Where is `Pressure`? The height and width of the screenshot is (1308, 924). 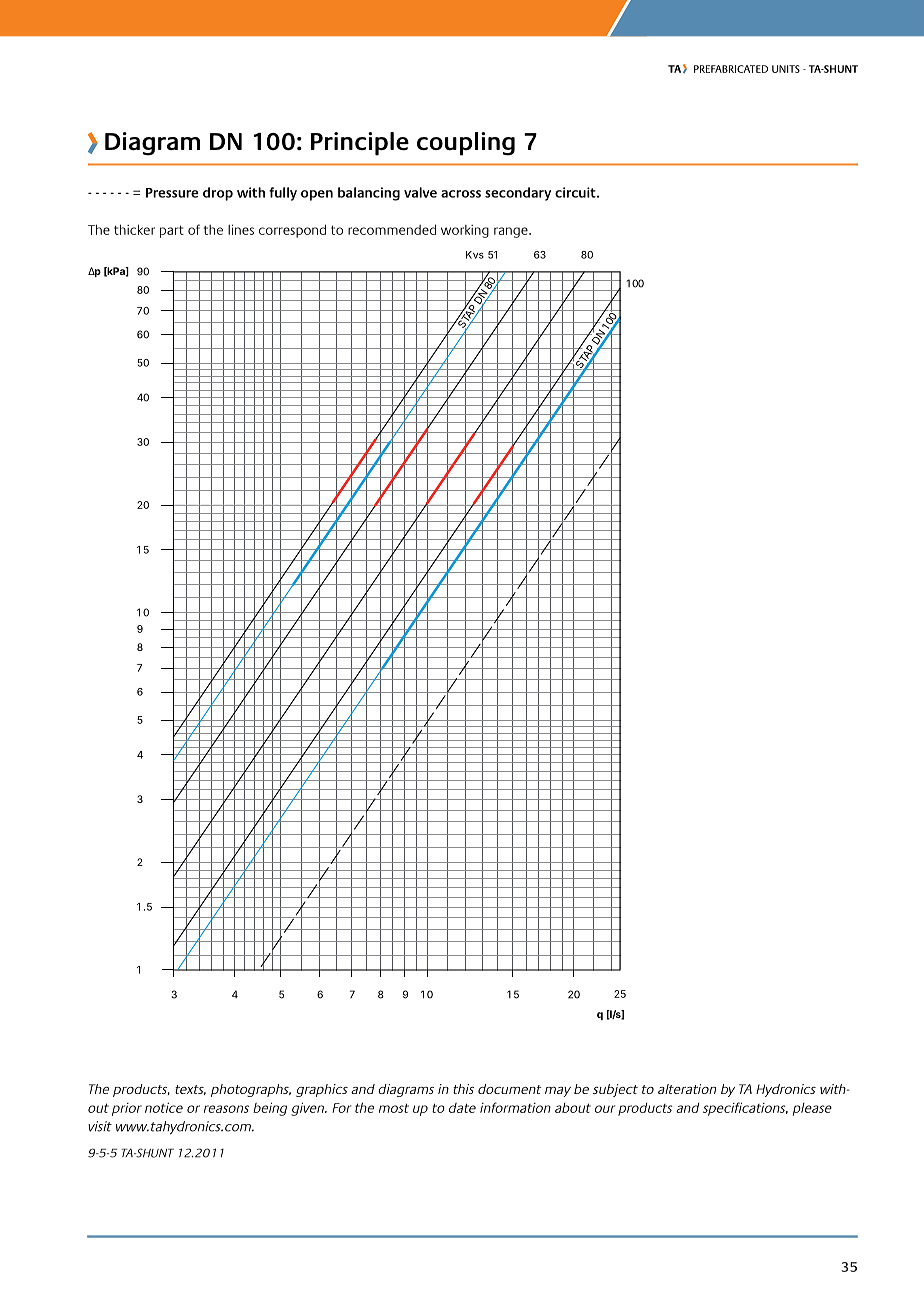 Pressure is located at coordinates (172, 193).
